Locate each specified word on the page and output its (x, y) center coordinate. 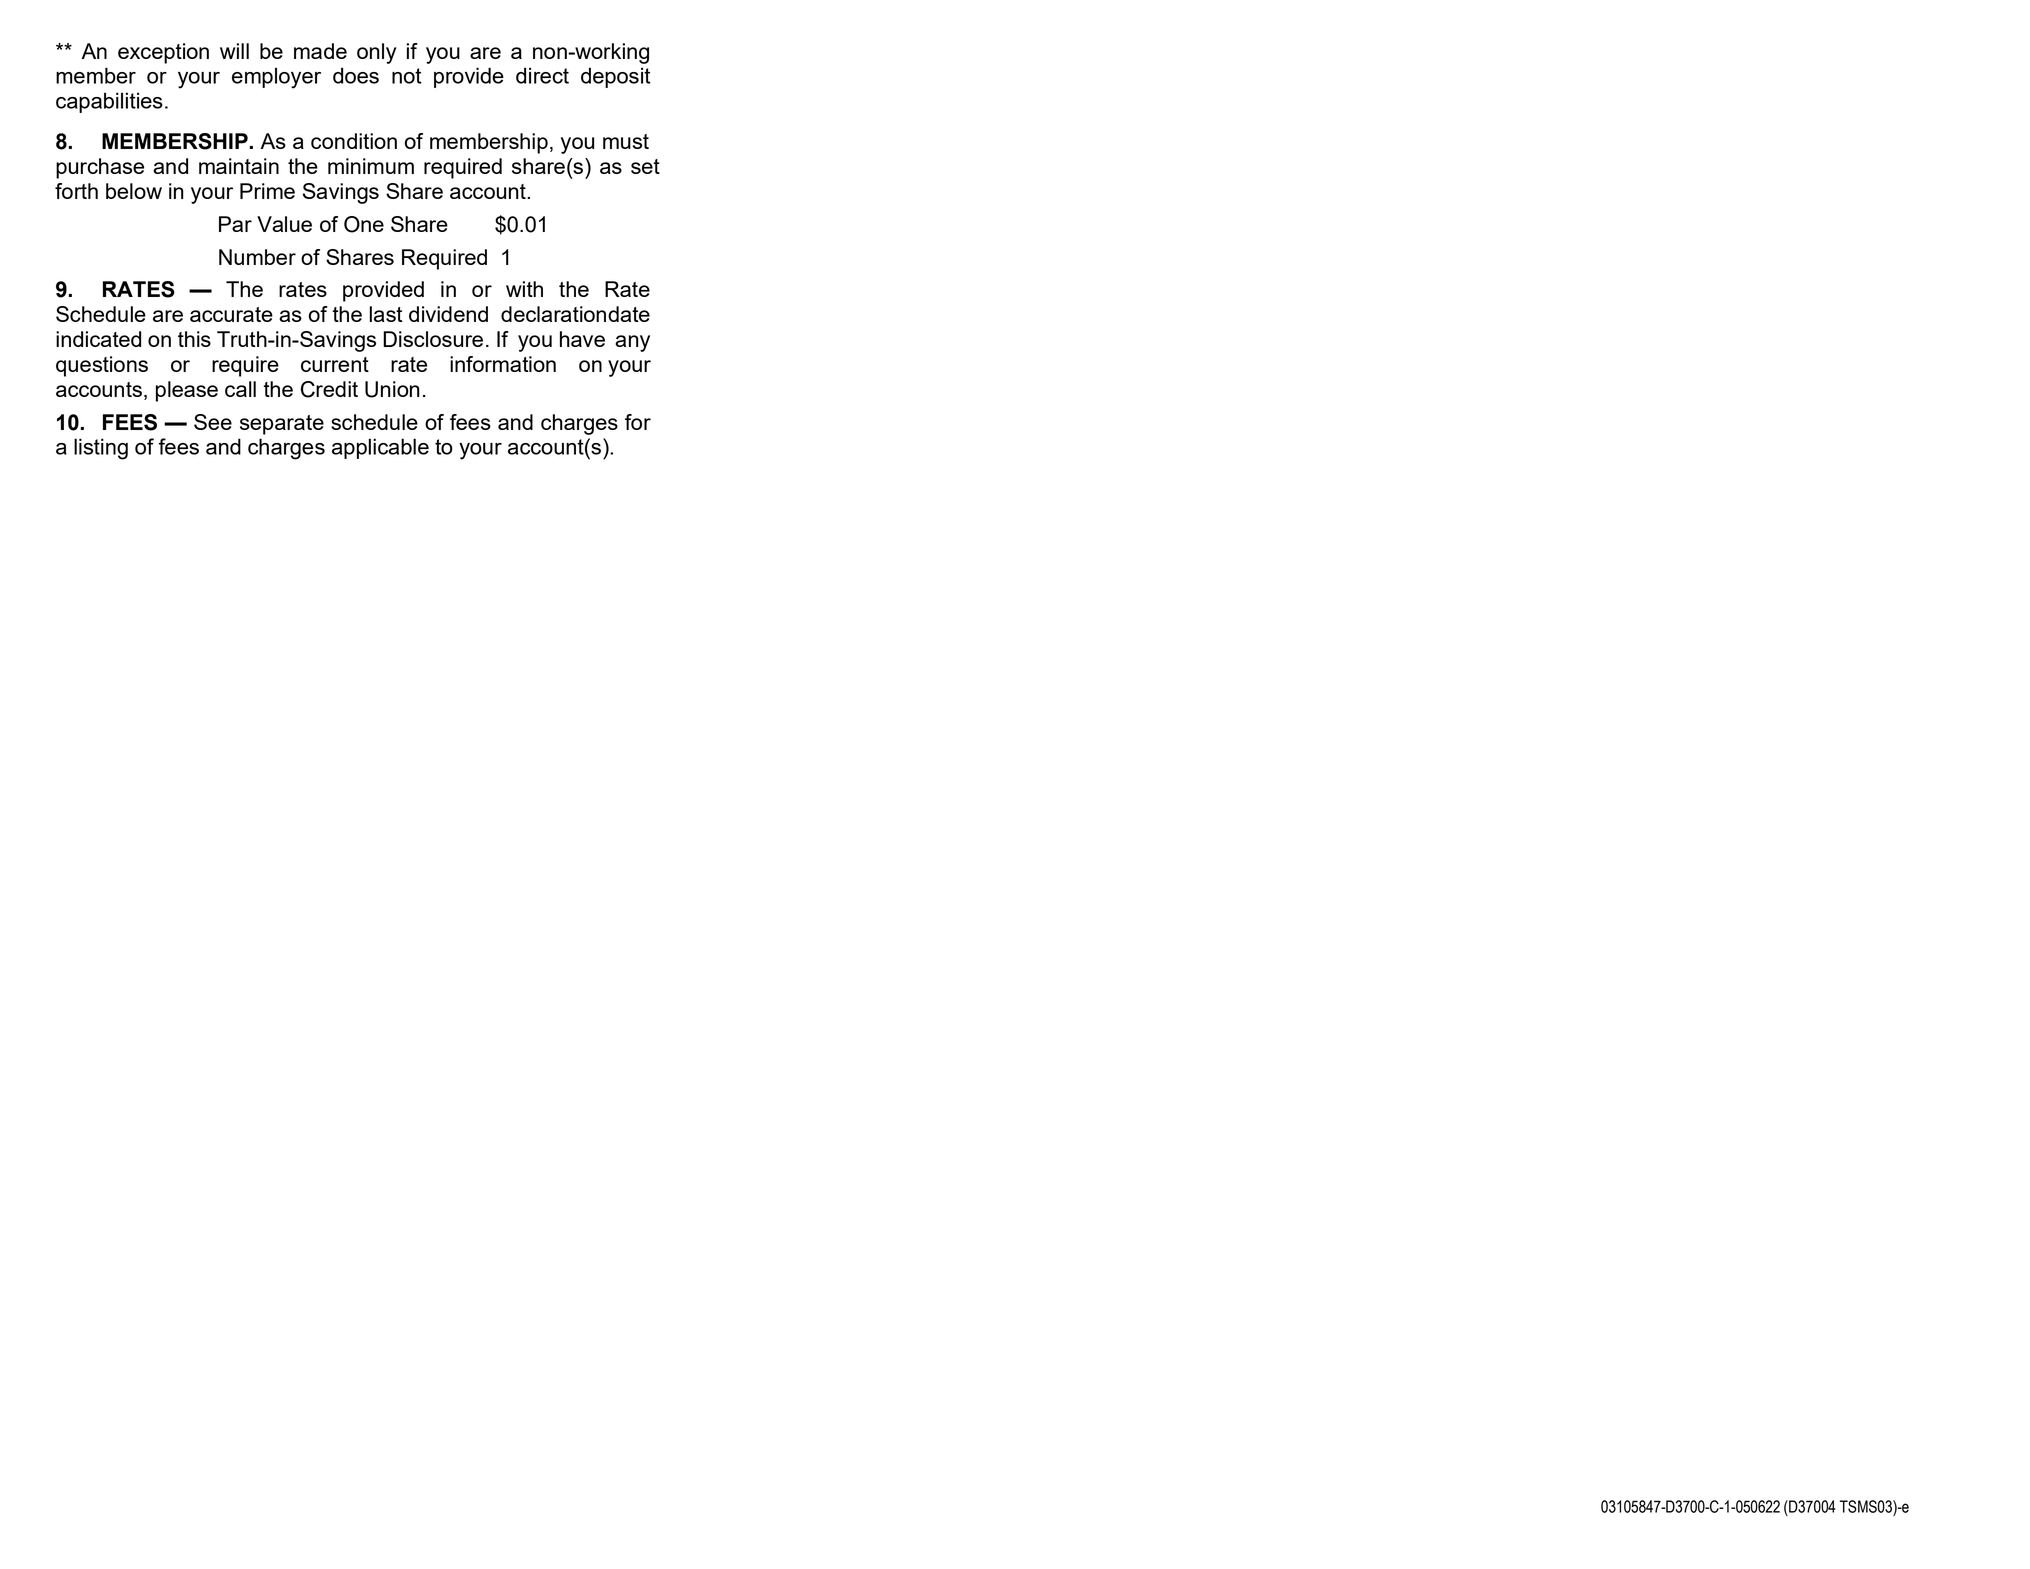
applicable (380, 448)
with (524, 289)
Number (257, 257)
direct (542, 75)
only (376, 53)
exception (163, 53)
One (364, 224)
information (503, 364)
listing (101, 449)
